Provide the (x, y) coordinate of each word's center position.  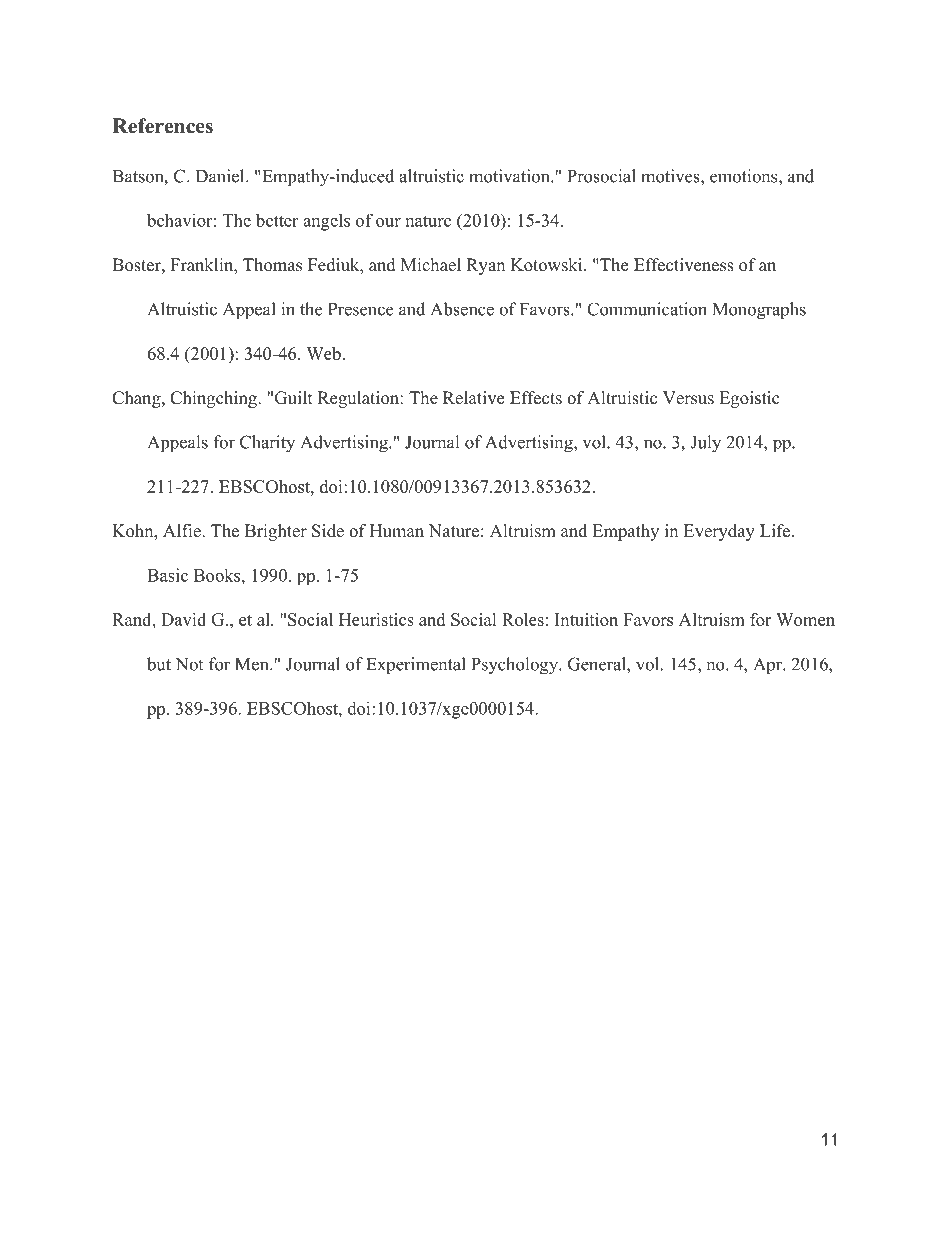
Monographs (759, 311)
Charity (267, 444)
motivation (510, 176)
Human (397, 530)
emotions (743, 176)
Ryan (485, 266)
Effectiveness (684, 265)
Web (323, 353)
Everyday (719, 532)
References (162, 126)
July (705, 444)
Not (189, 664)
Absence (462, 309)
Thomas (272, 265)
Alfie (183, 531)
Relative (473, 398)
